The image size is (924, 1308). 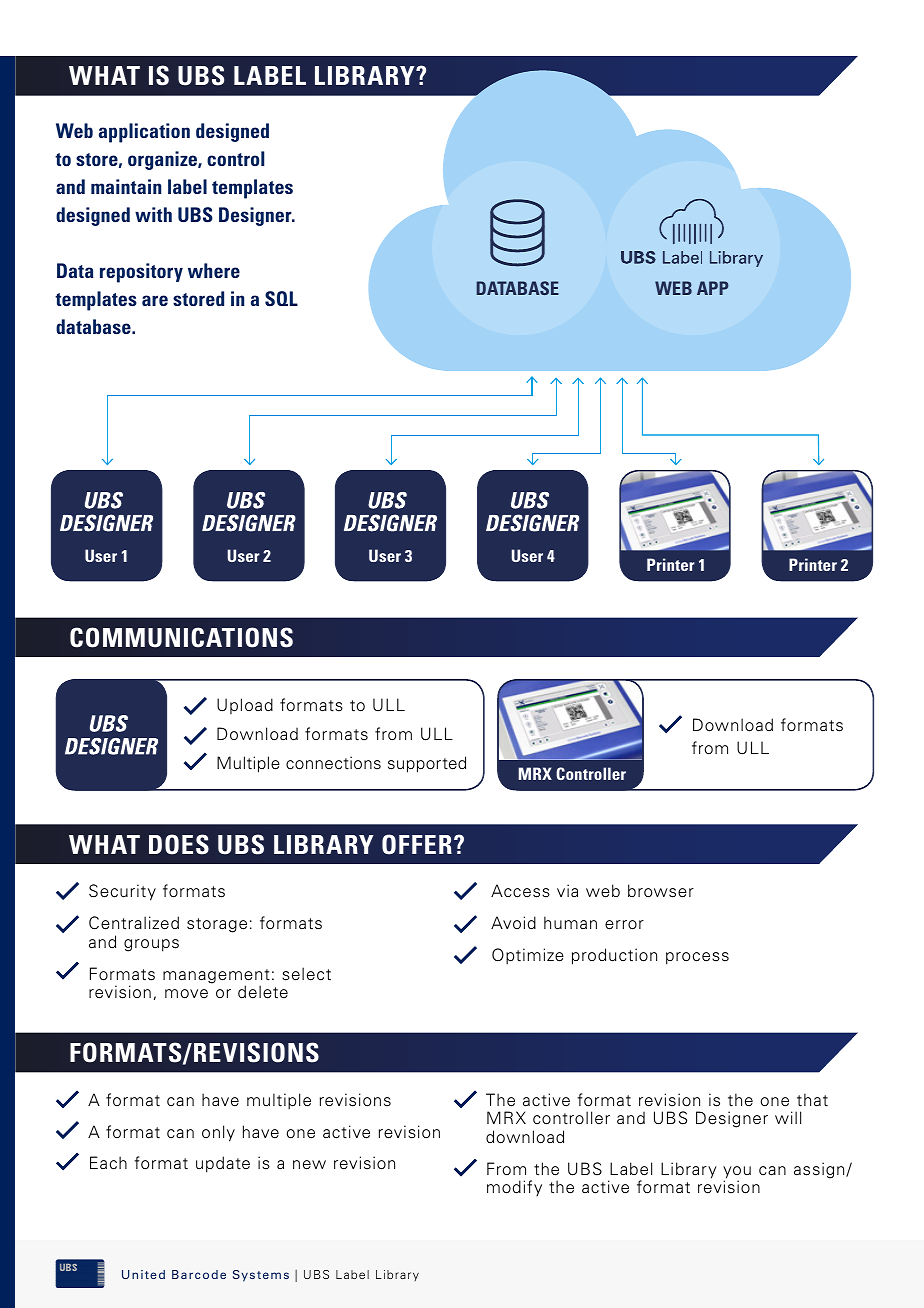 I want to click on modify, so click(x=514, y=1188).
